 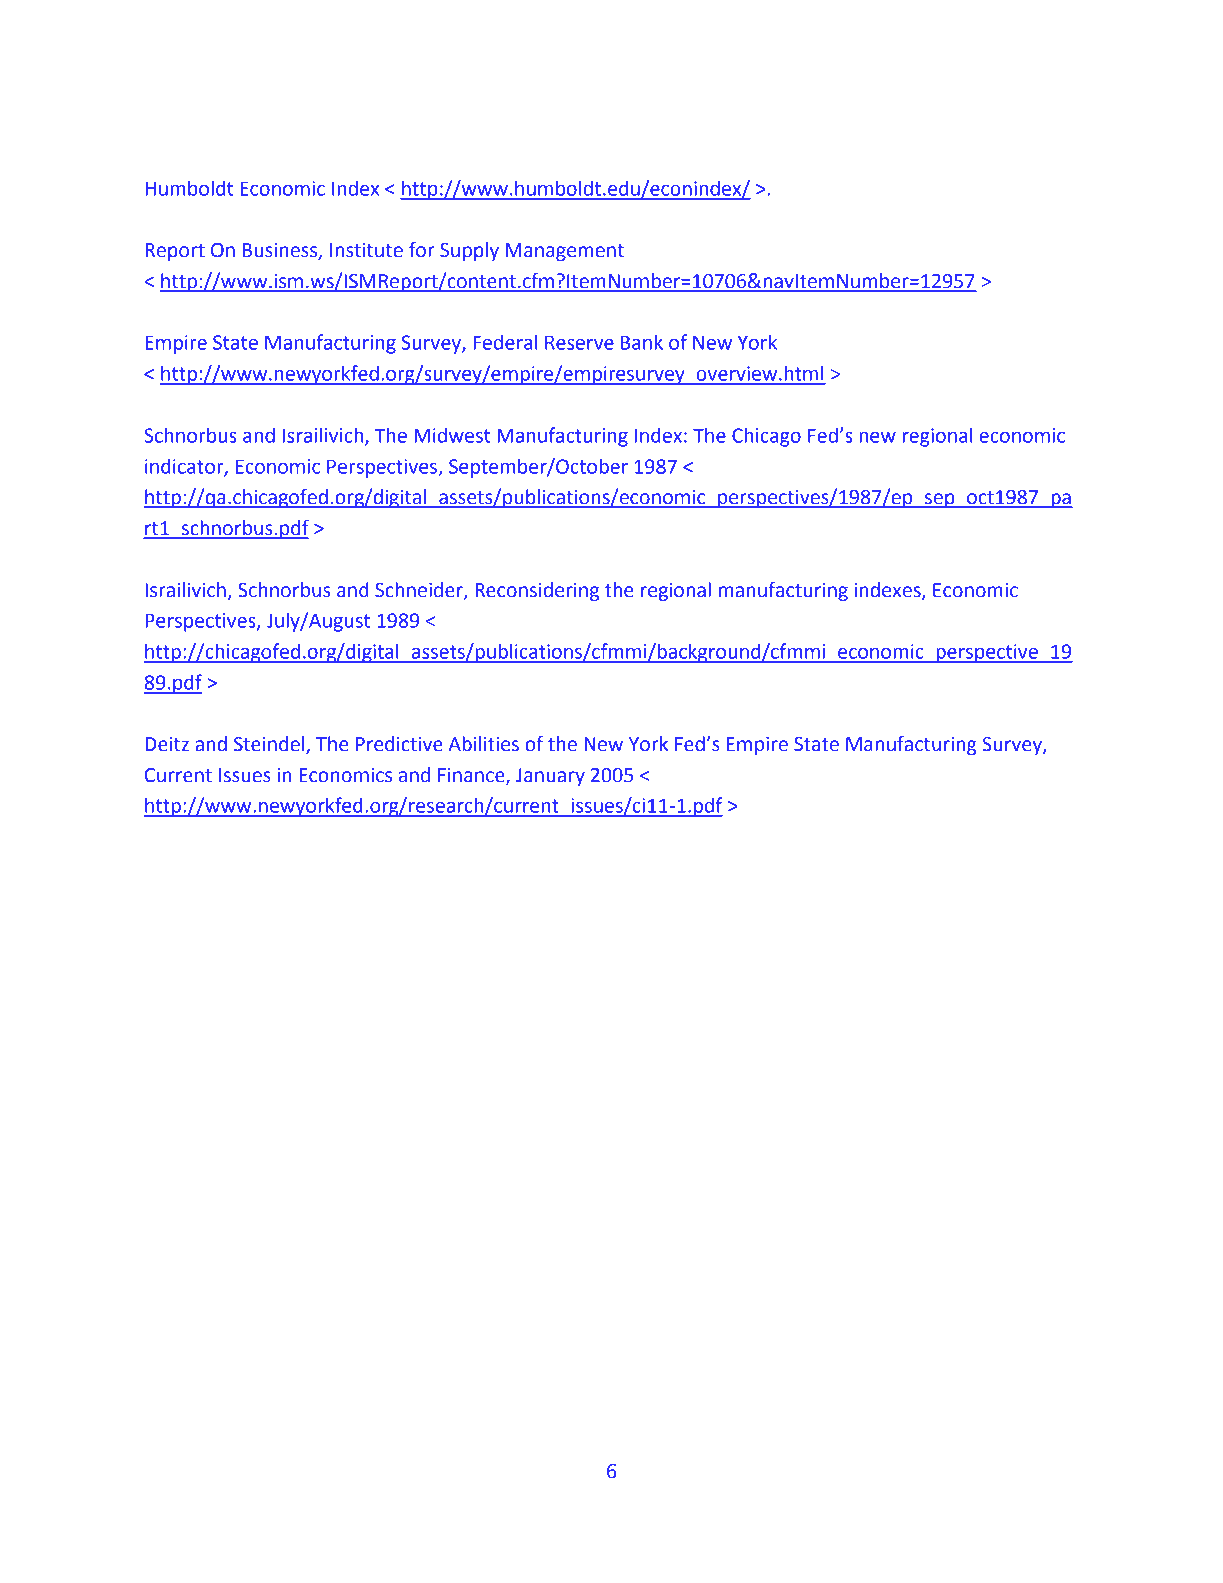 I want to click on Management, so click(x=565, y=252).
